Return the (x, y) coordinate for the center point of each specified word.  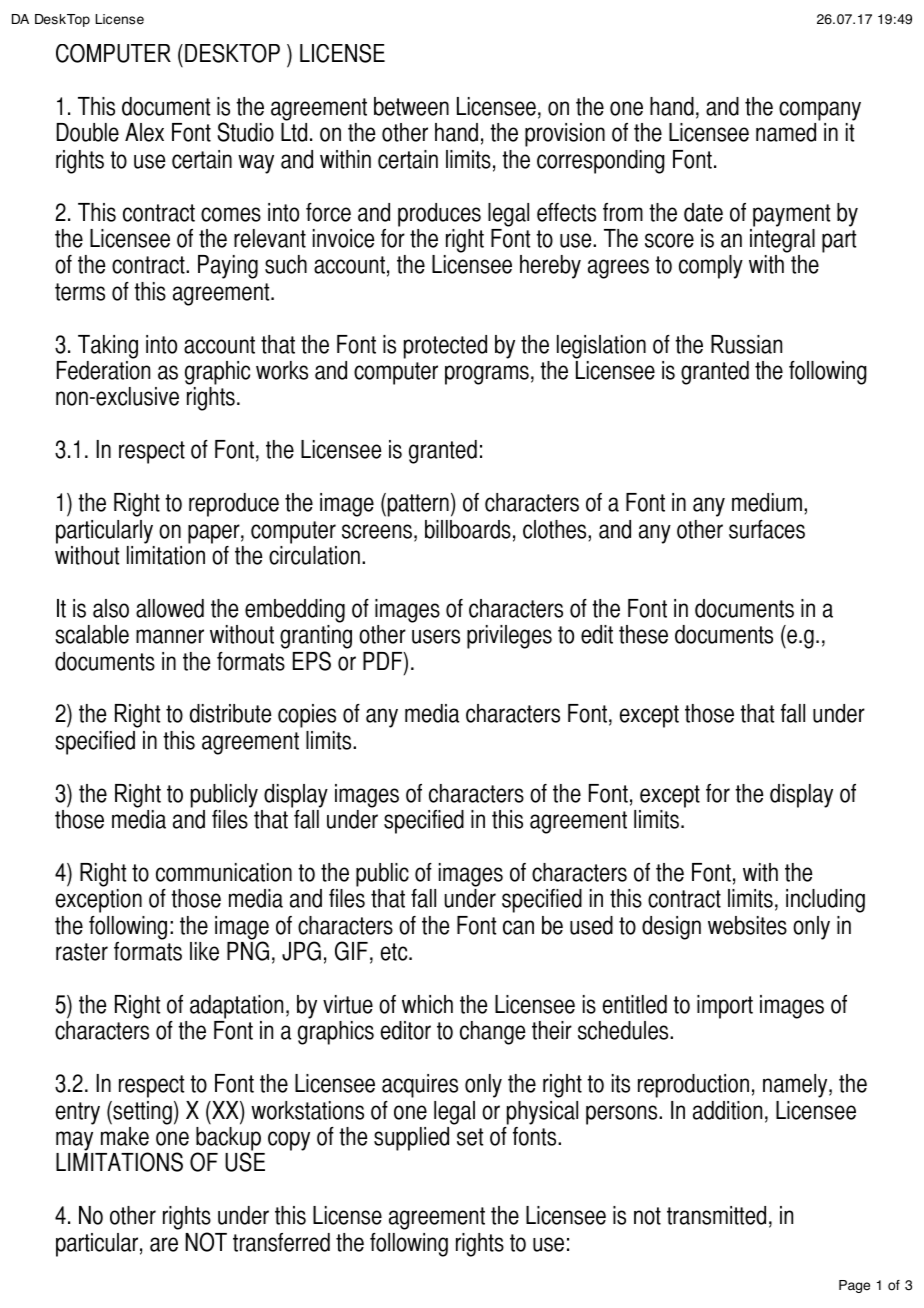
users (436, 636)
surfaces (767, 529)
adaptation (236, 1007)
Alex (144, 132)
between (411, 106)
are (164, 1244)
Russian (746, 344)
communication (224, 872)
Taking (108, 347)
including (825, 901)
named (786, 132)
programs (487, 375)
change (493, 1033)
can (518, 927)
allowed (170, 608)
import (725, 1007)
